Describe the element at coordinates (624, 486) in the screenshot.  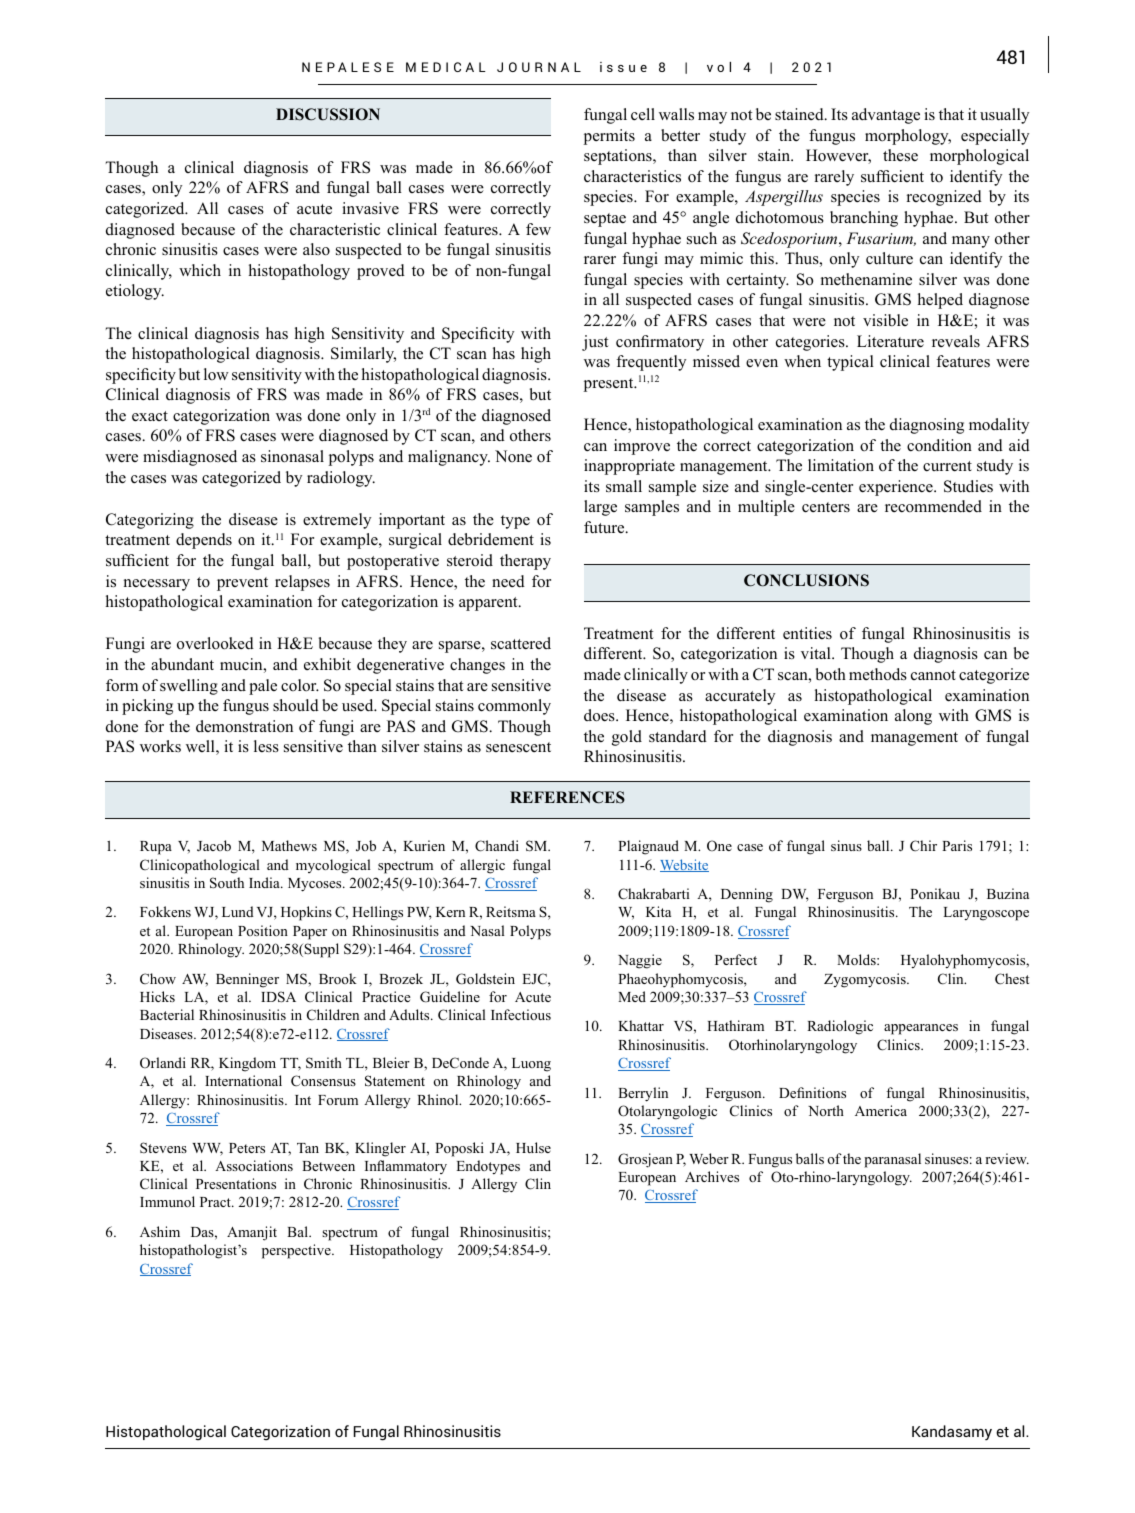
I see `small` at that location.
